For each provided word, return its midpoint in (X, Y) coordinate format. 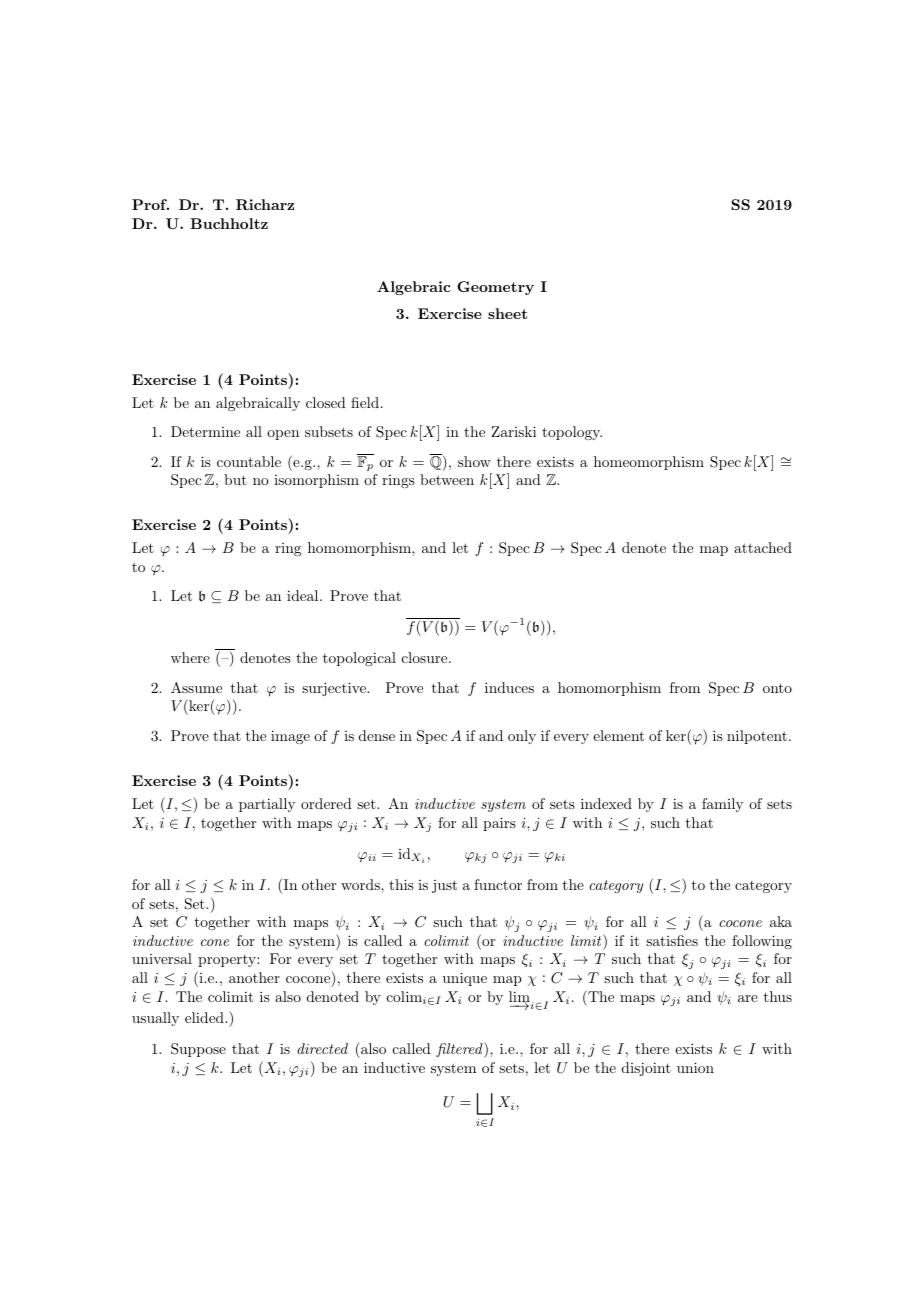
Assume (196, 687)
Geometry (495, 288)
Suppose (198, 1050)
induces (509, 687)
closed (326, 402)
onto (777, 688)
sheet (507, 313)
